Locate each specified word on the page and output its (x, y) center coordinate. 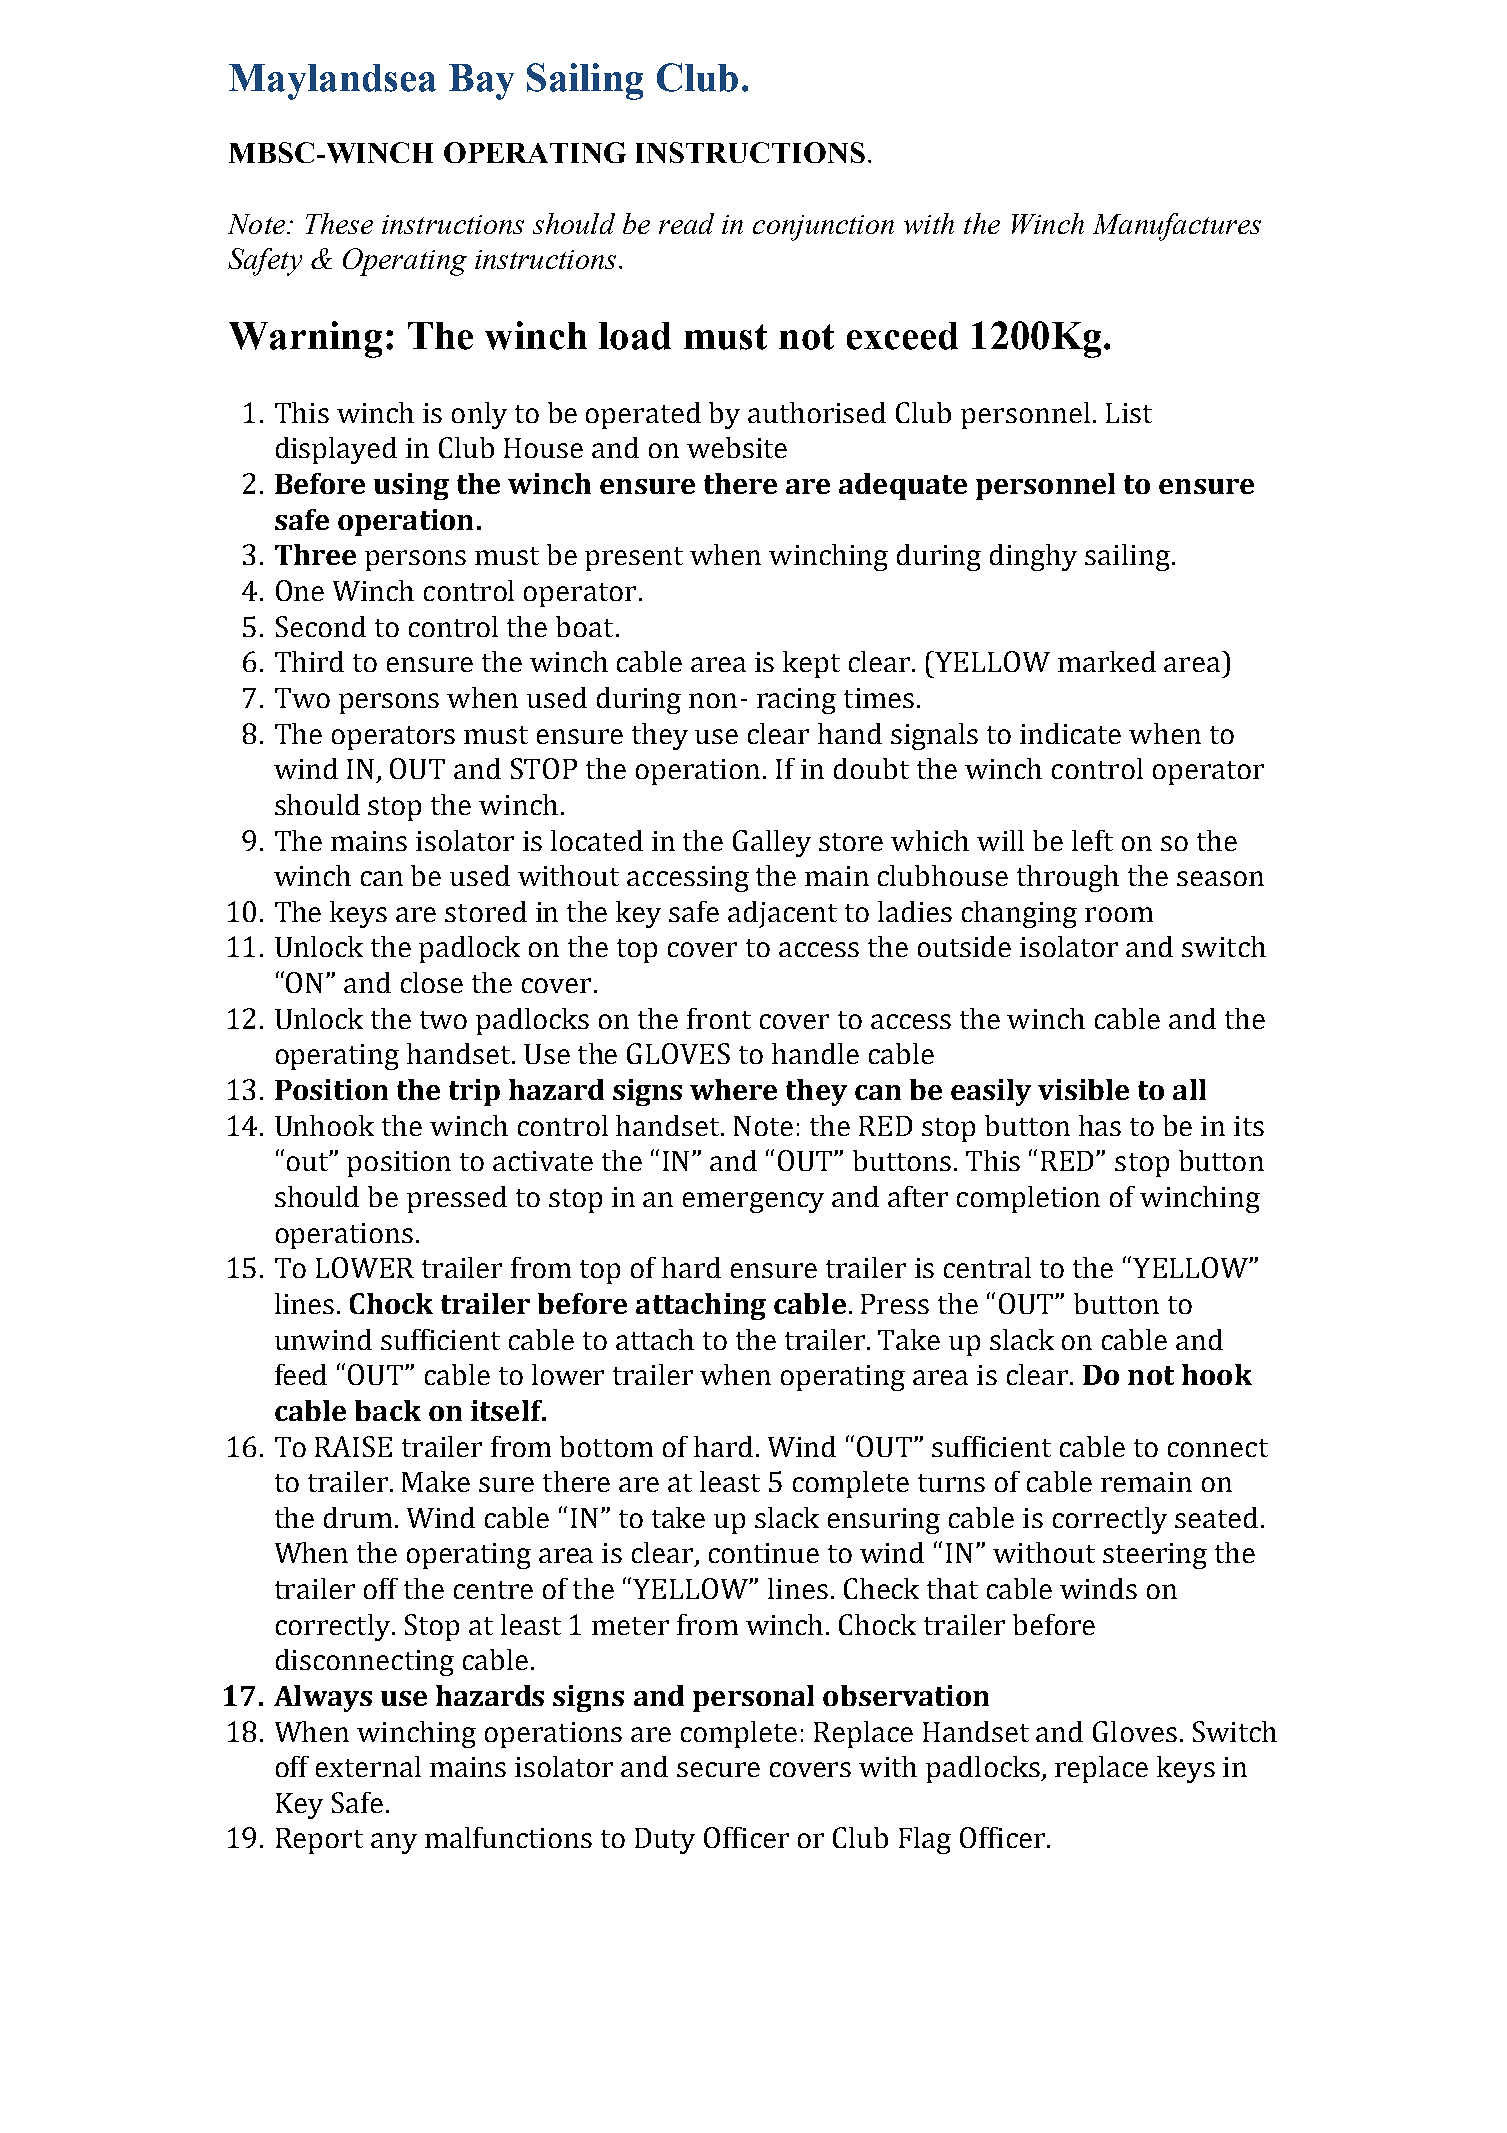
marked (1107, 661)
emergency (753, 1202)
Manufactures (1177, 227)
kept (811, 664)
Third (309, 661)
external (368, 1766)
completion (1028, 1199)
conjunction (823, 228)
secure (718, 1769)
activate (543, 1161)
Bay (481, 82)
